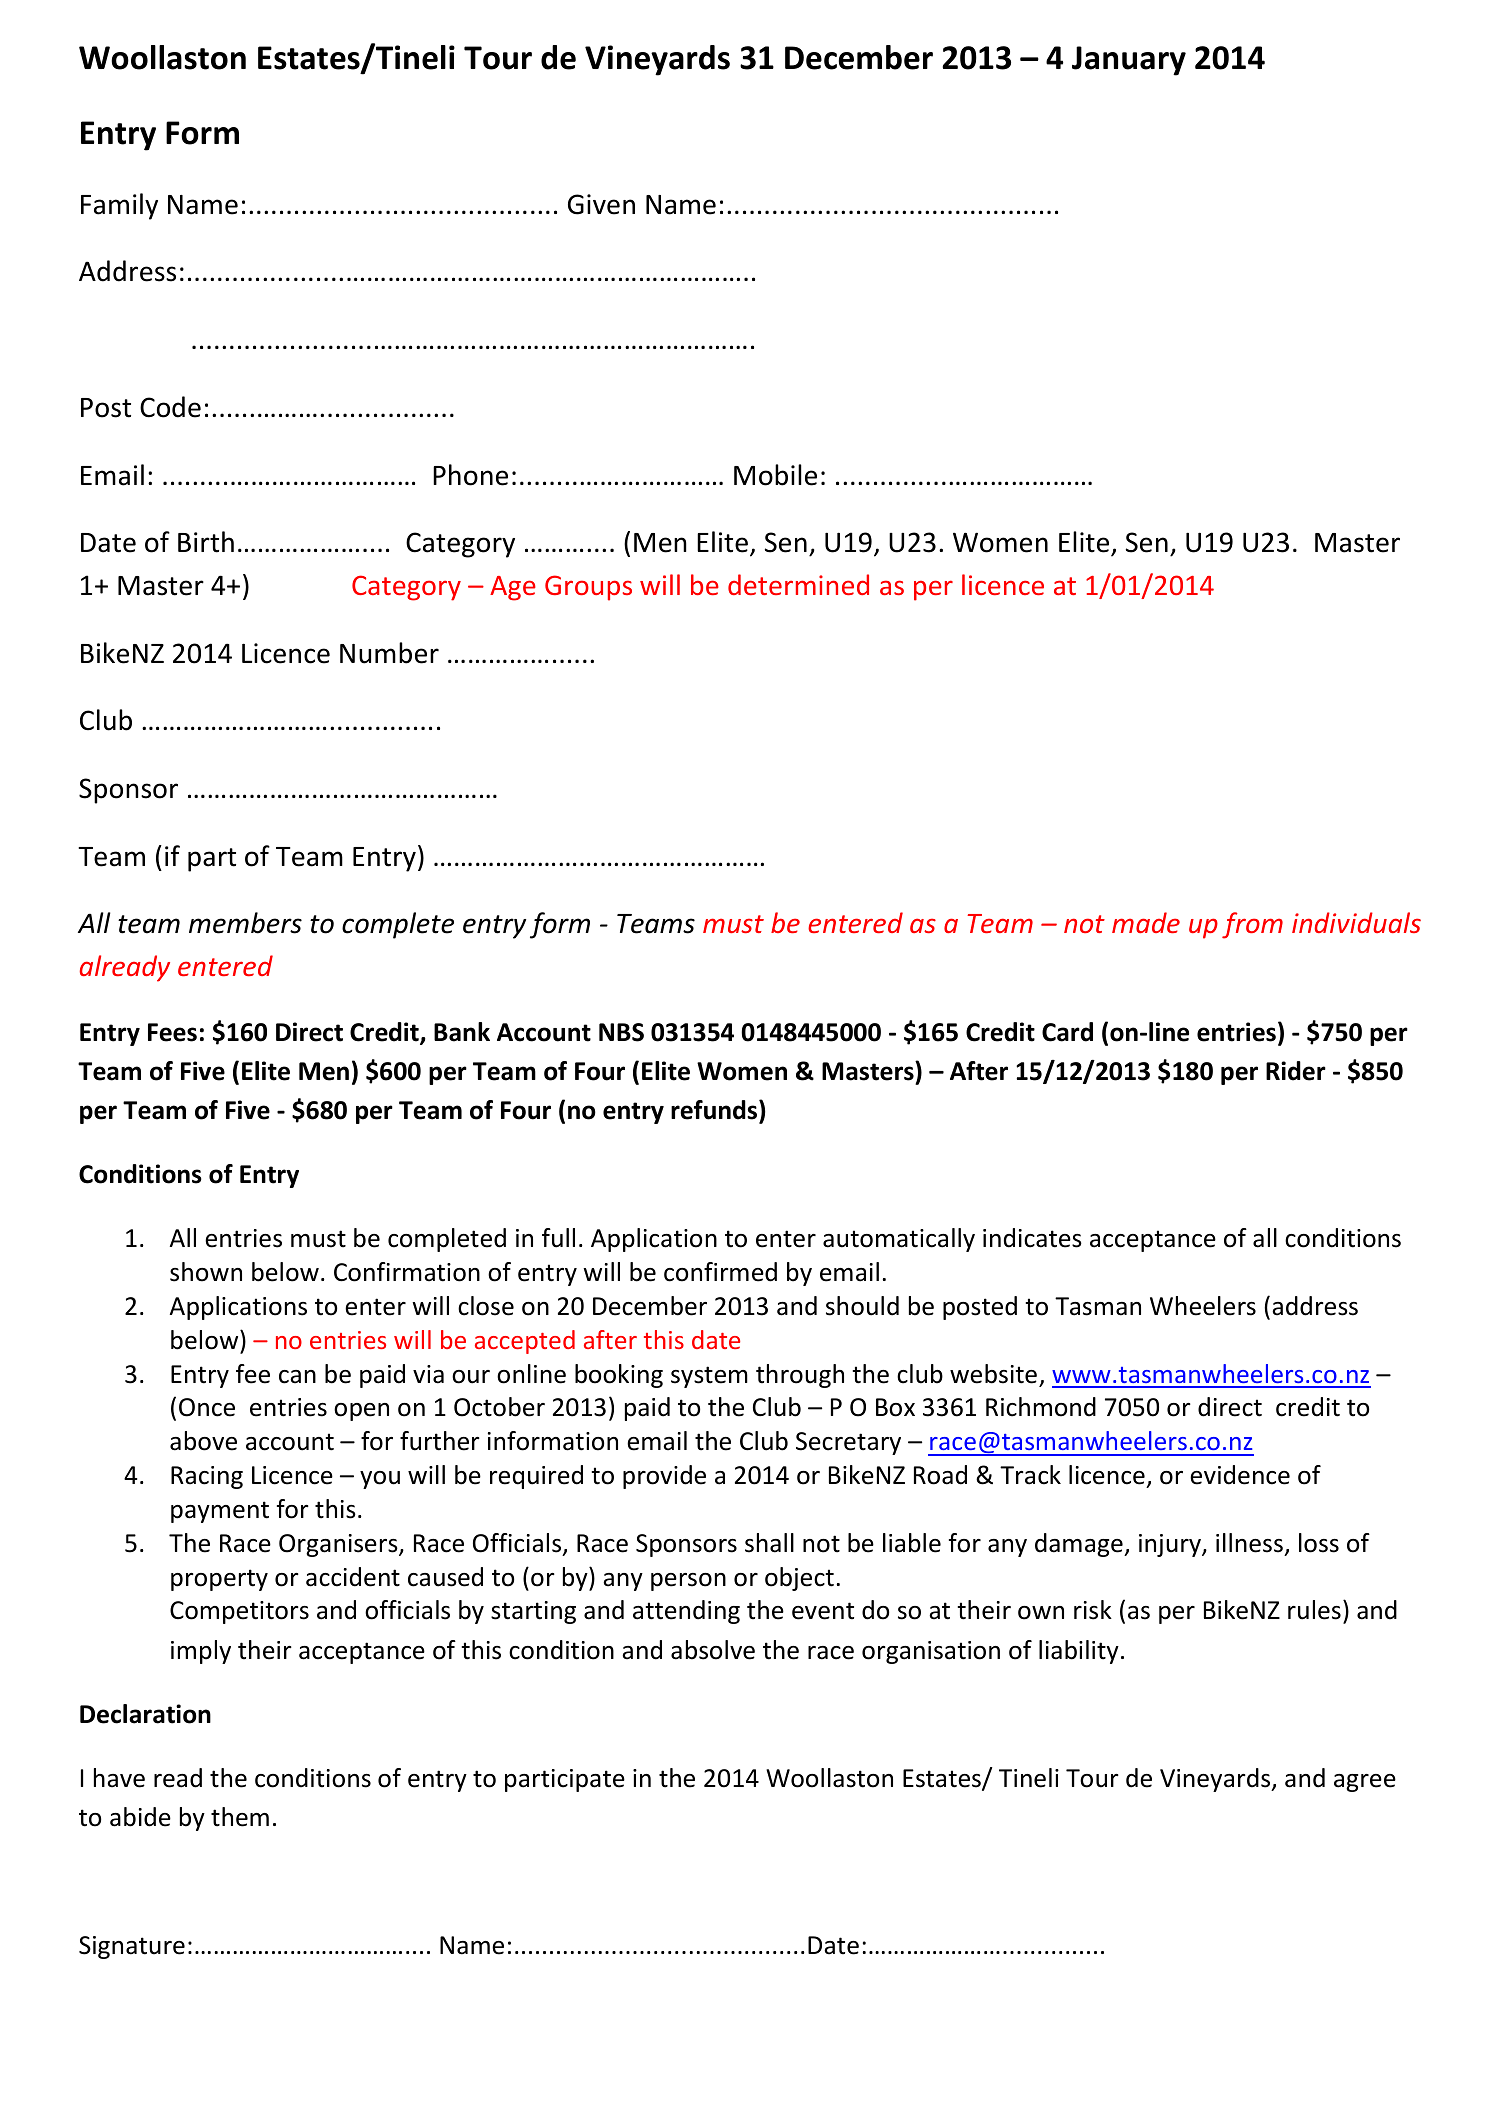 Image resolution: width=1501 pixels, height=2123 pixels. I want to click on indicates, so click(1032, 1238).
